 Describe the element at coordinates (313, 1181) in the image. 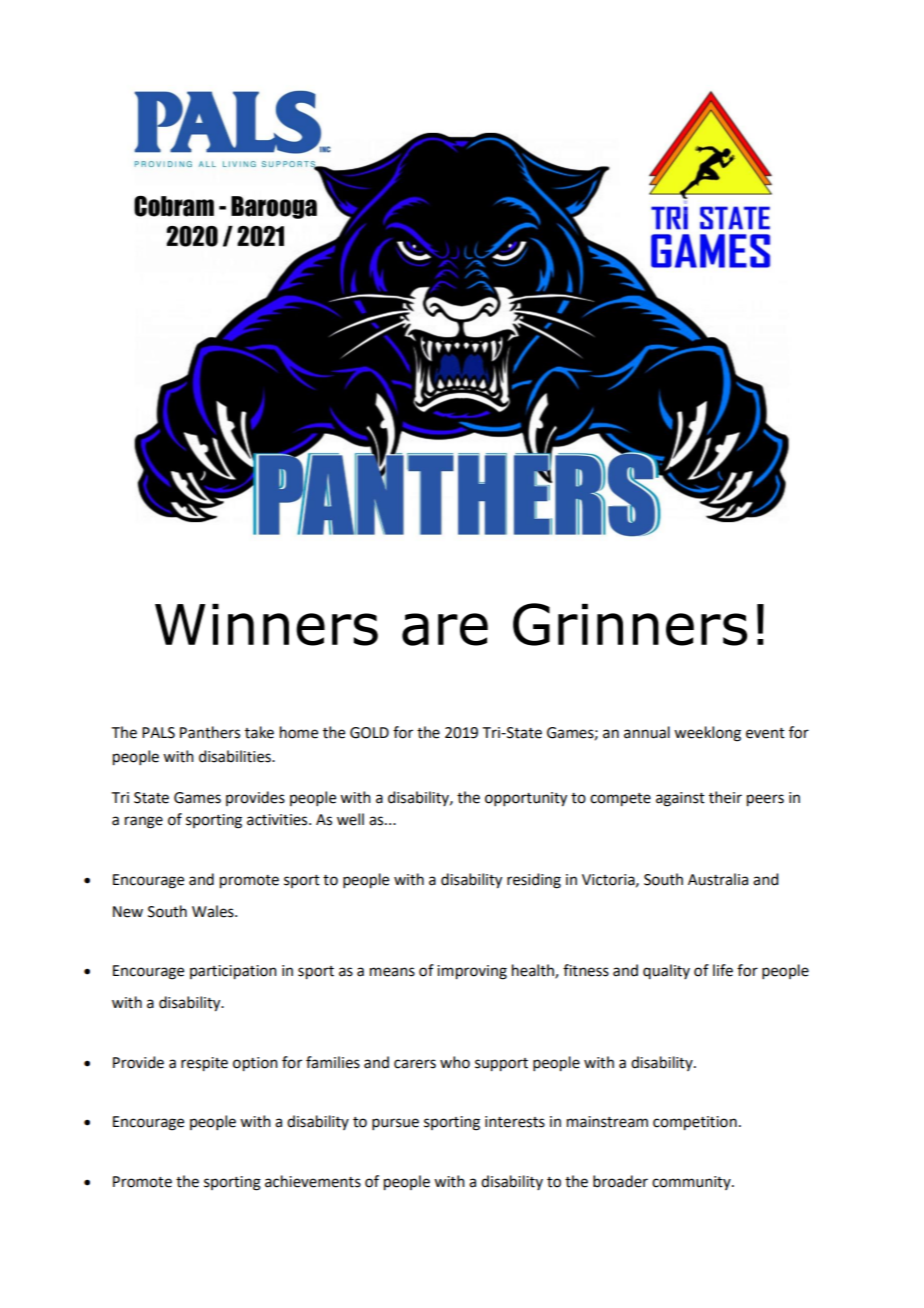

I see `achievements` at that location.
